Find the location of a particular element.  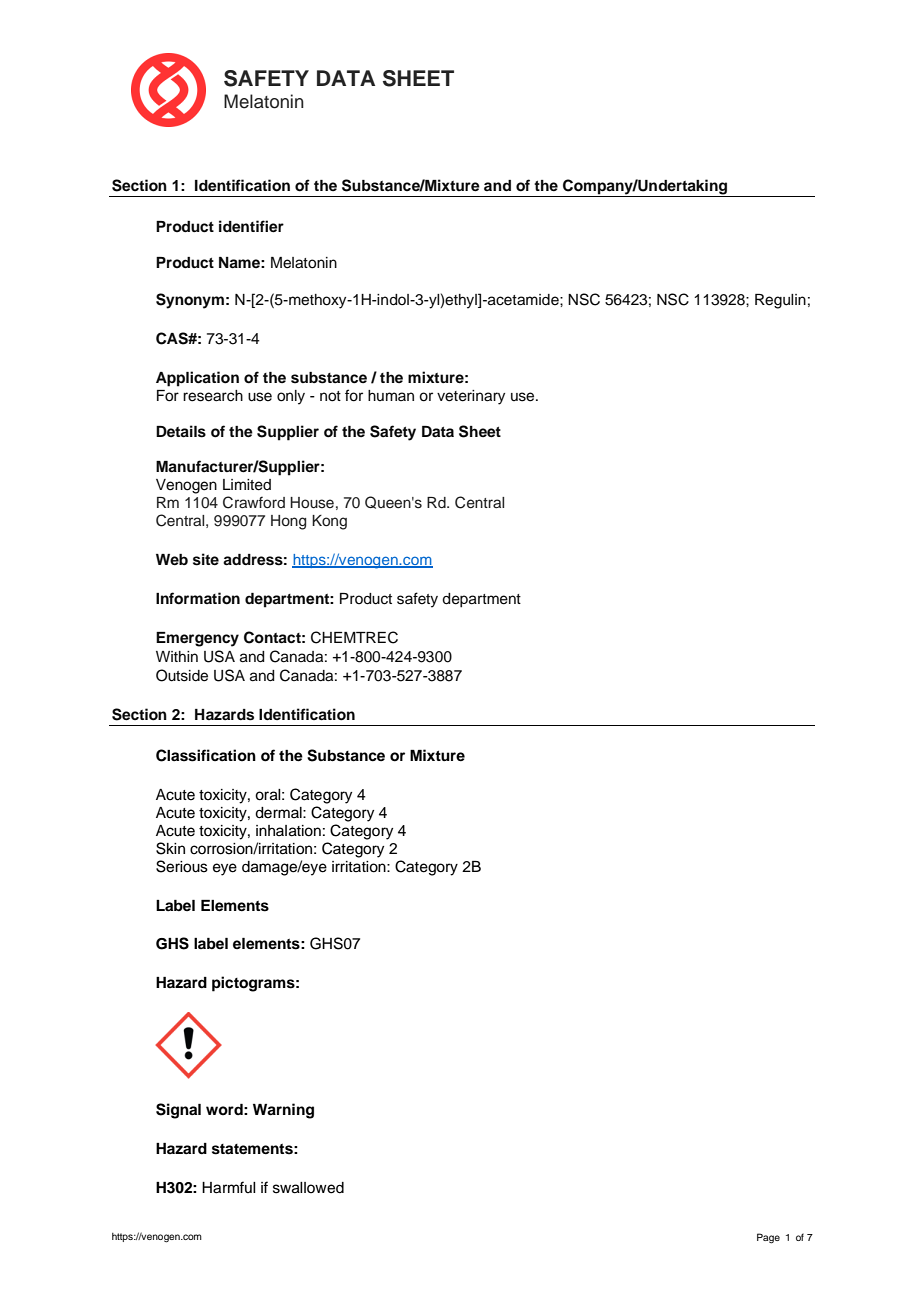

House is located at coordinates (312, 503).
